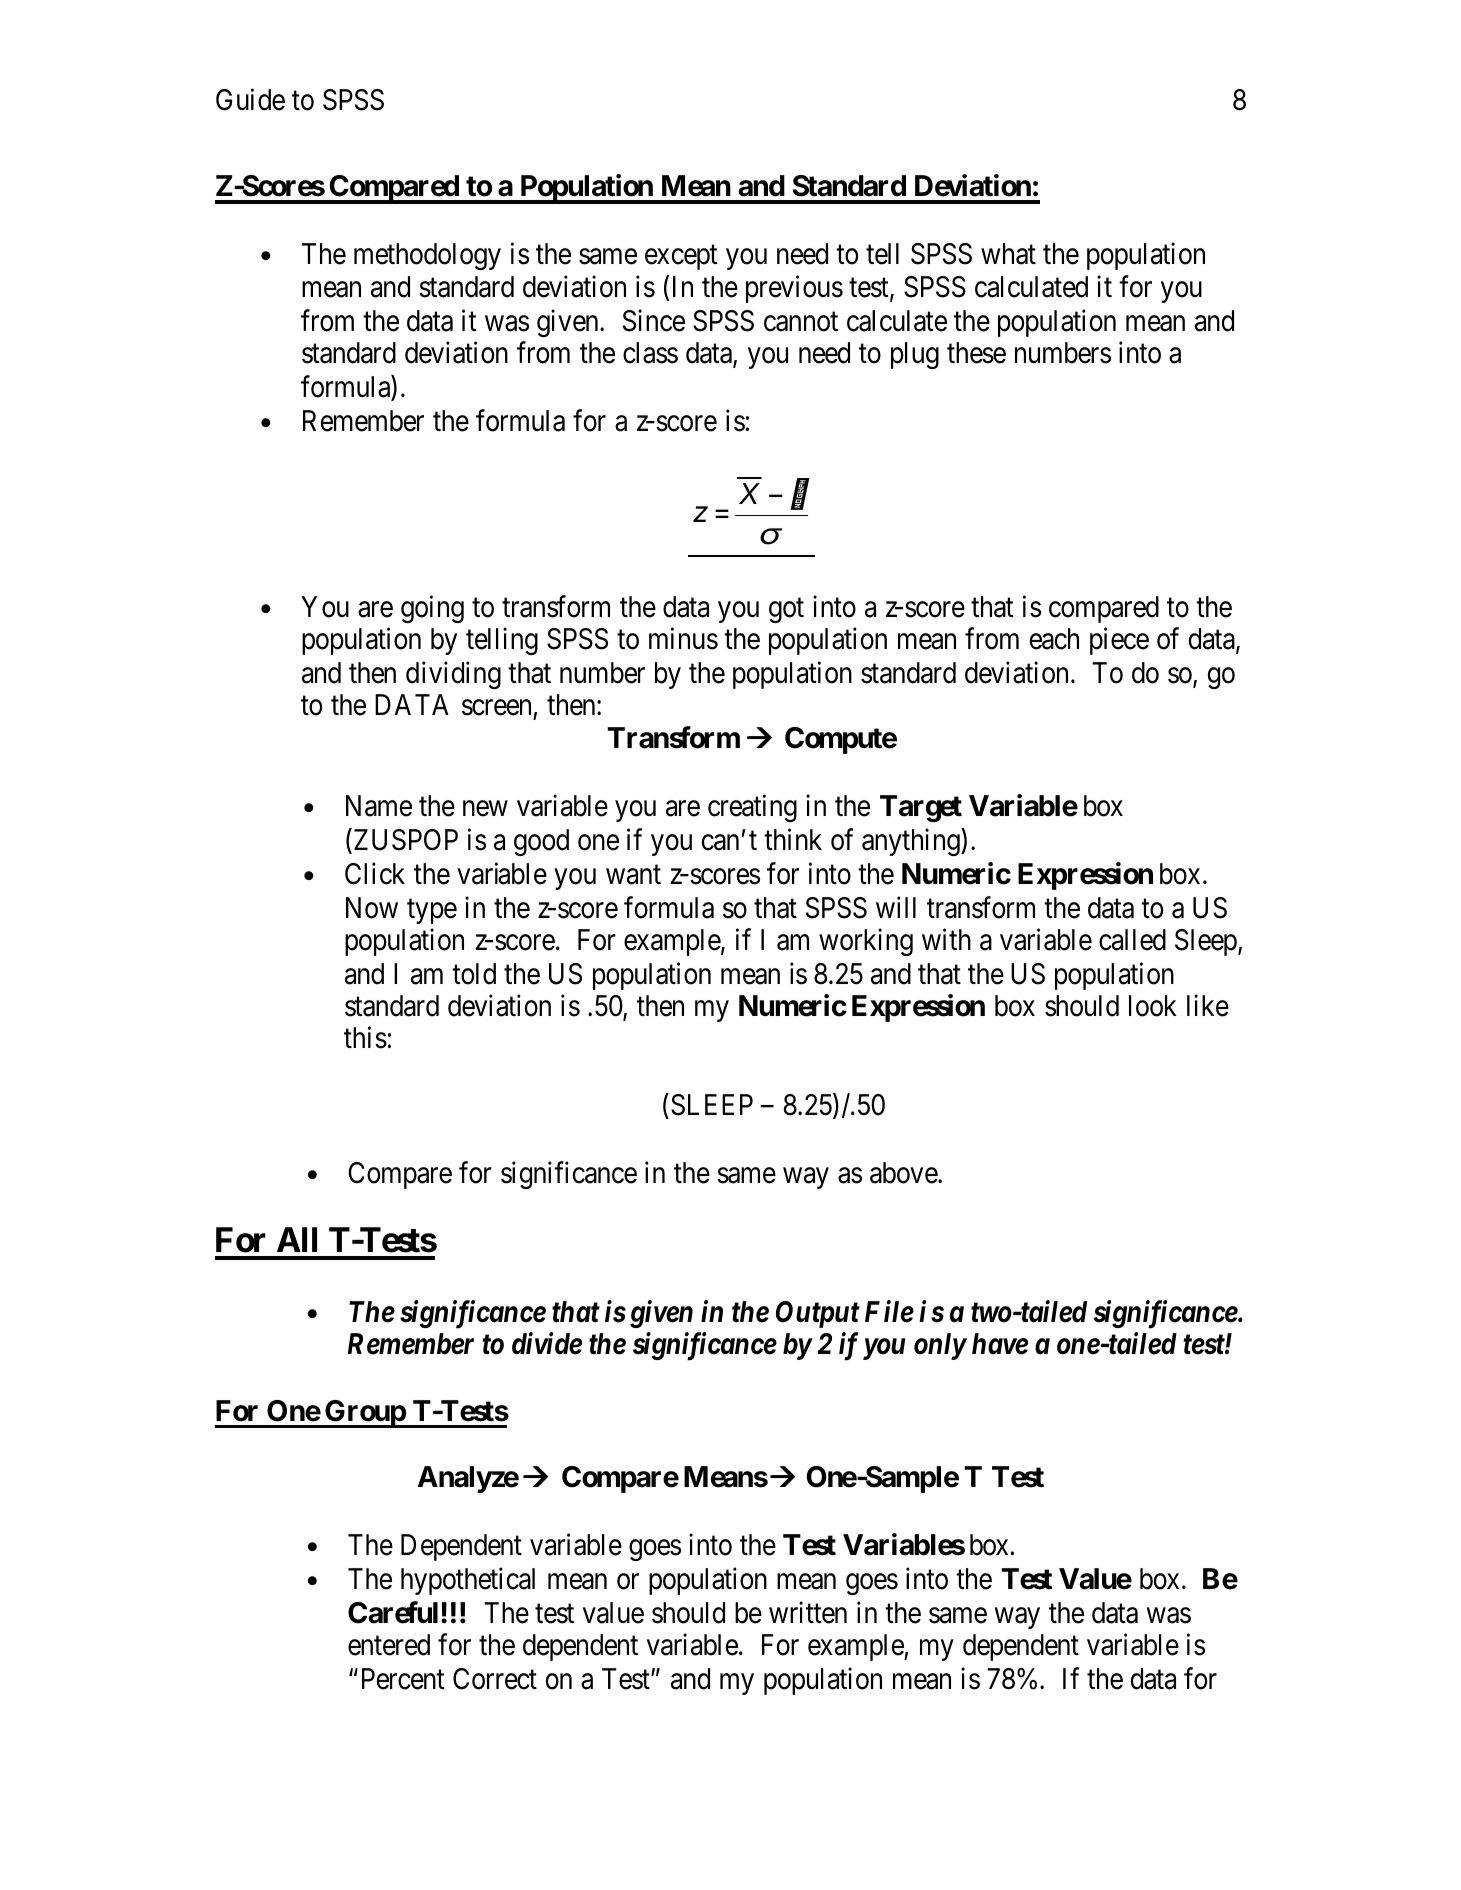  What do you see at coordinates (818, 1314) in the screenshot?
I see `Output` at bounding box center [818, 1314].
